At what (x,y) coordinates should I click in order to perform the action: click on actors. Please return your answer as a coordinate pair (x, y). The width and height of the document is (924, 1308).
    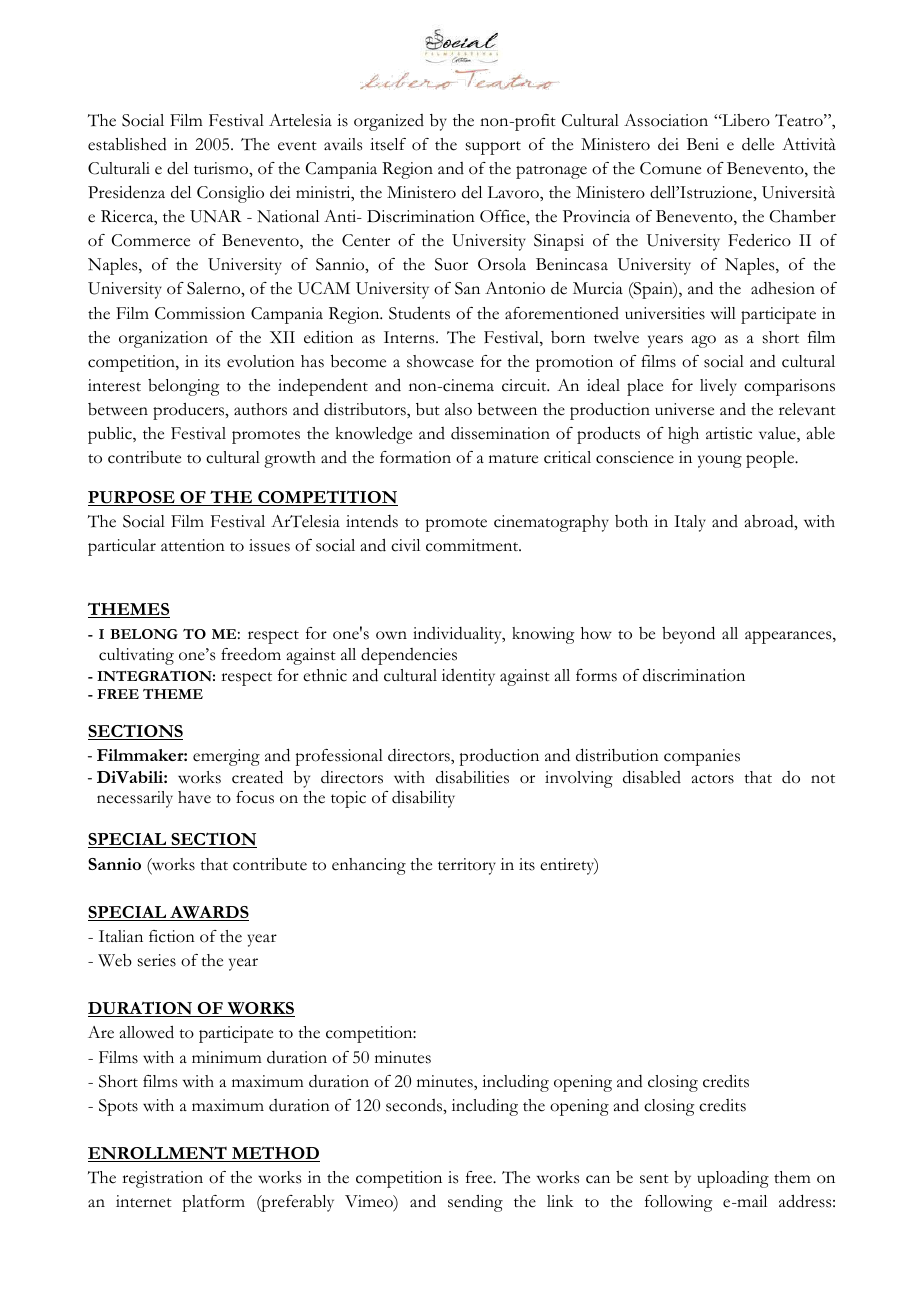
    Looking at the image, I should click on (713, 779).
